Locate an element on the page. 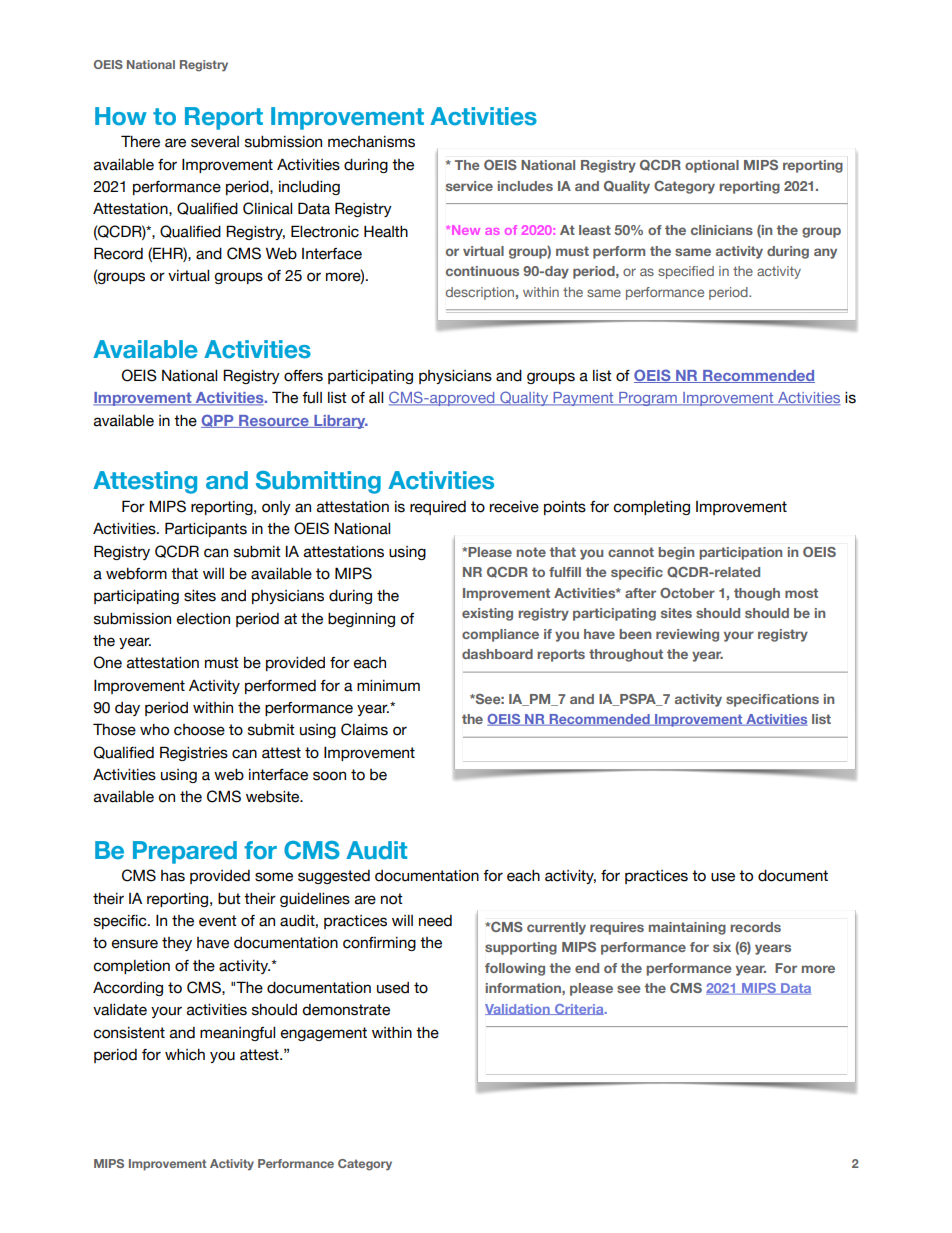  Claims is located at coordinates (364, 729).
